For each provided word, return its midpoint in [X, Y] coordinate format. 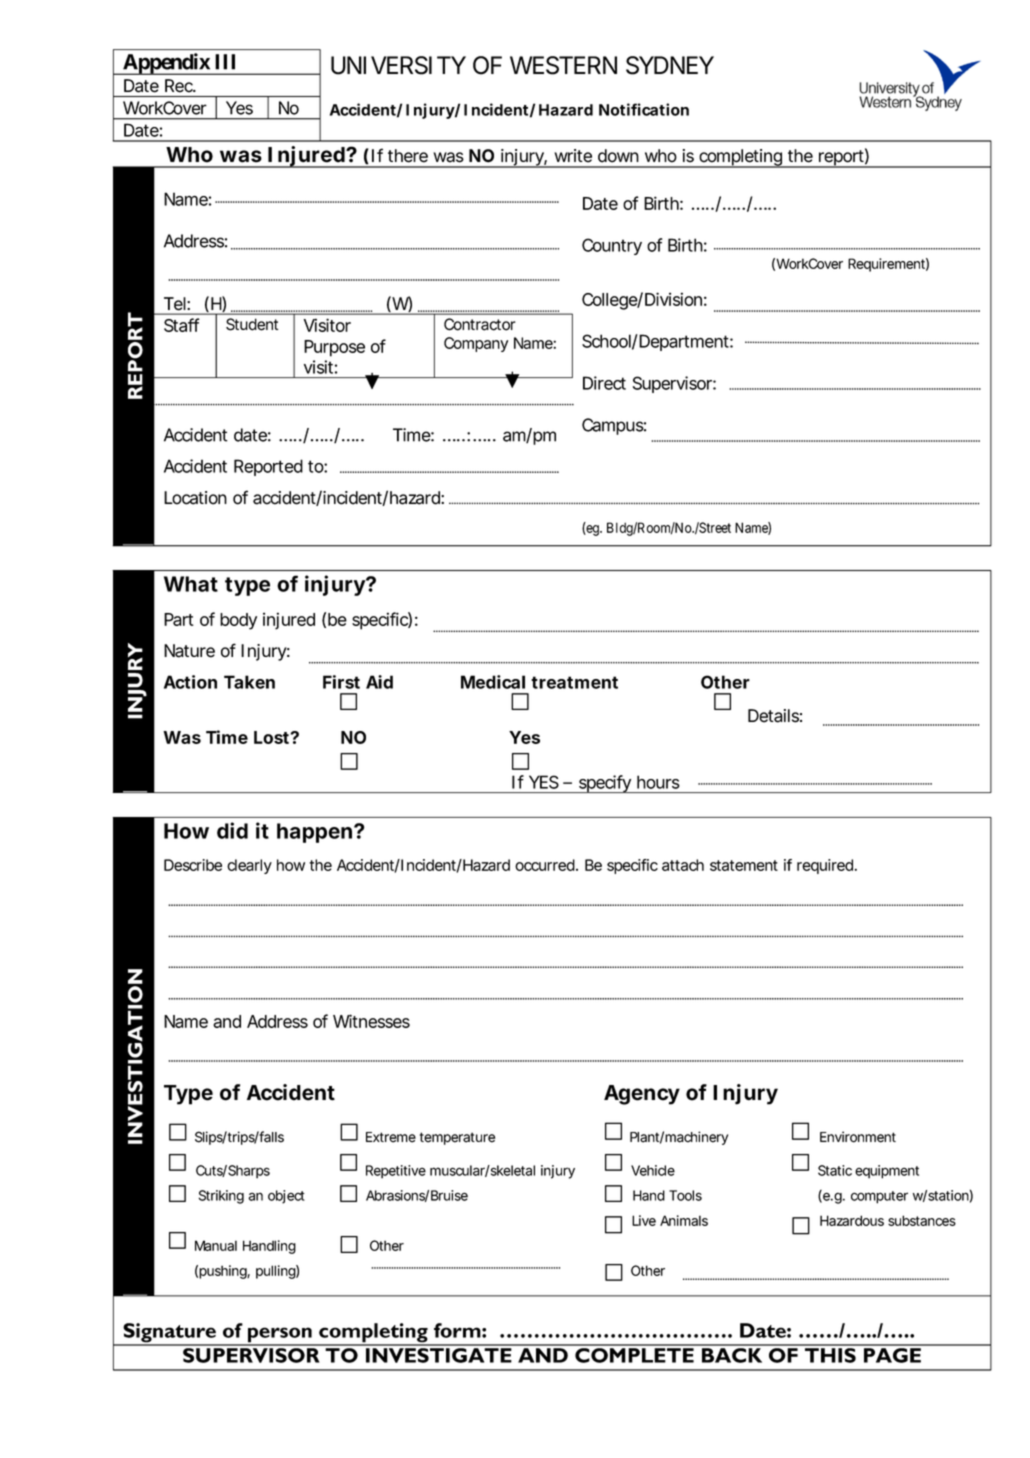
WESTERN [563, 65]
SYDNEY [670, 65]
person [279, 1336]
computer [879, 1197]
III [225, 62]
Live [644, 1220]
